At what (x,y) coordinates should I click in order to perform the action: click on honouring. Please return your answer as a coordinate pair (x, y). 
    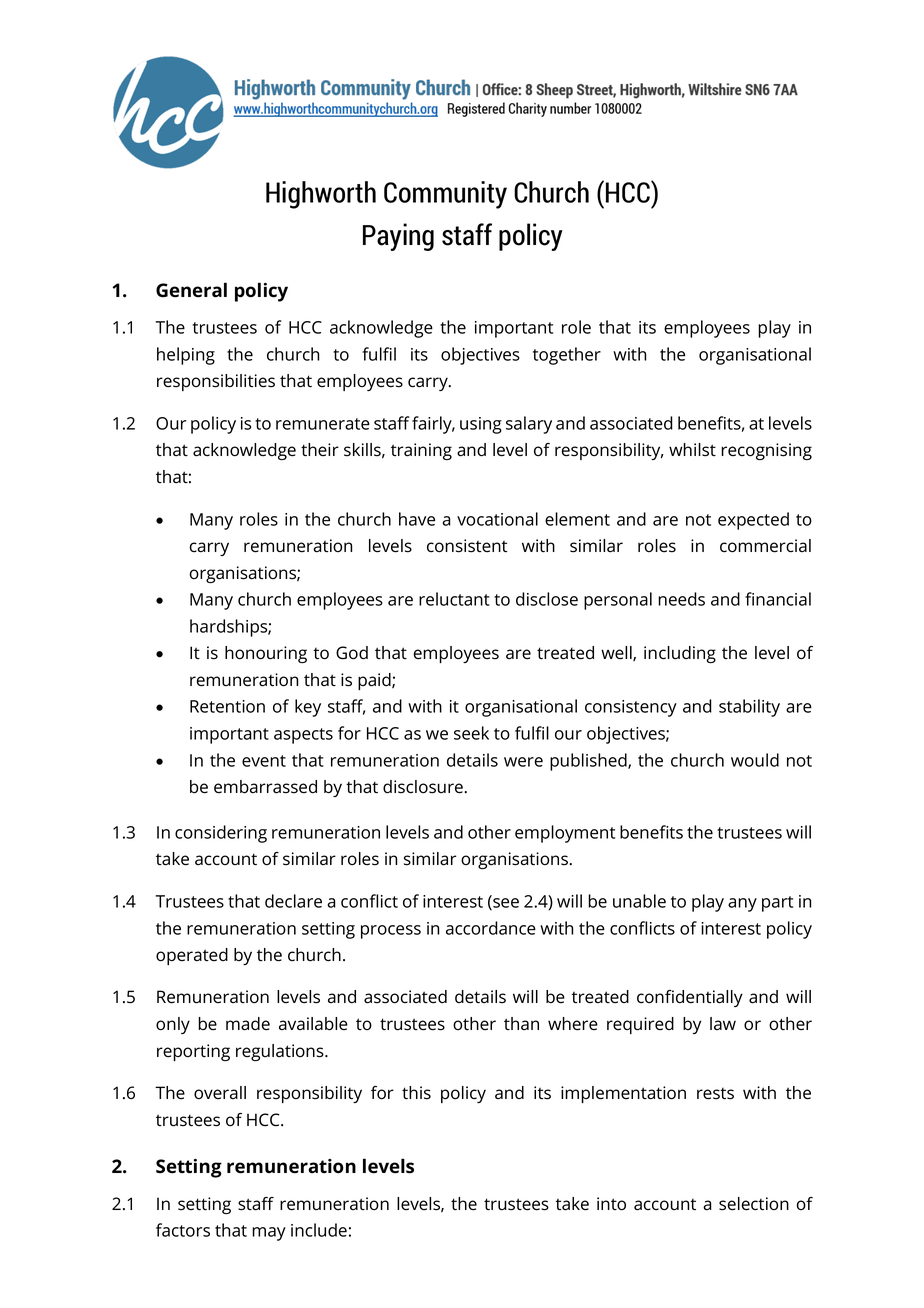
    Looking at the image, I should click on (266, 654).
